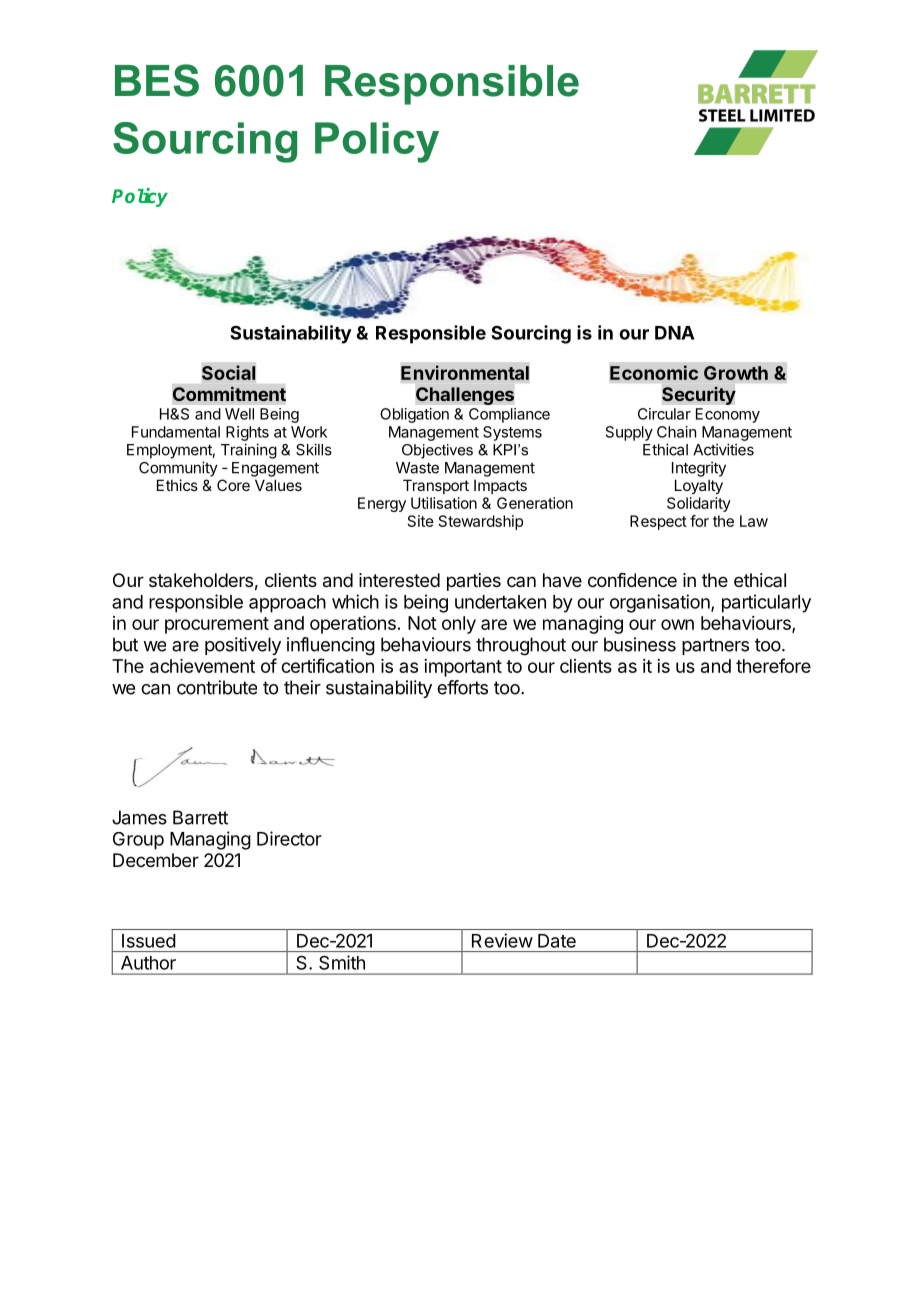 The width and height of the screenshot is (924, 1308). I want to click on Date, so click(557, 941).
